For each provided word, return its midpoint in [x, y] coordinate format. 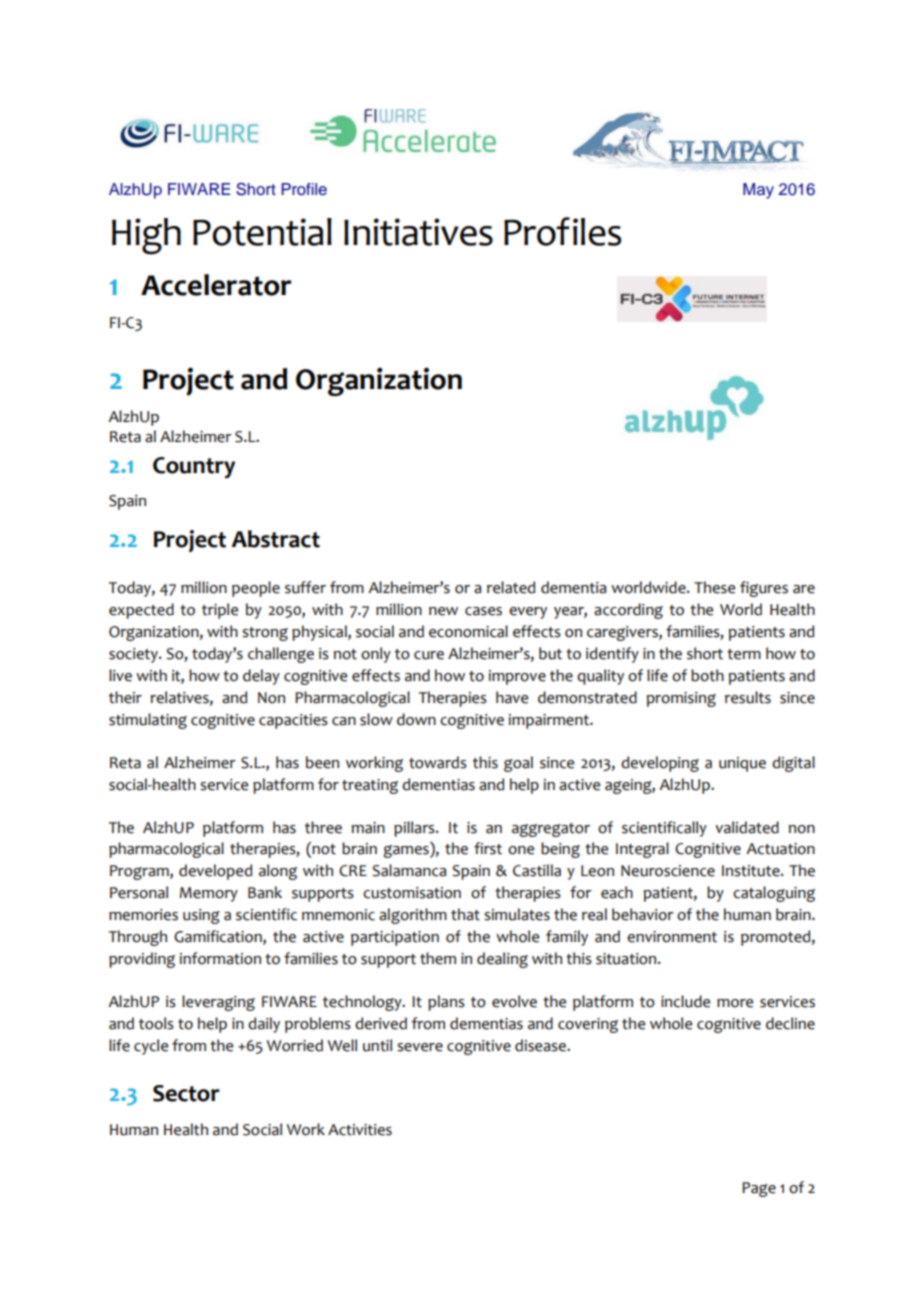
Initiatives [418, 232]
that [465, 914]
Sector [186, 1093]
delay [261, 677]
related [511, 587]
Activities [360, 1130]
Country [194, 468]
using [201, 916]
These [714, 587]
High [146, 236]
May [758, 191]
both [707, 675]
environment [672, 937]
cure [429, 655]
